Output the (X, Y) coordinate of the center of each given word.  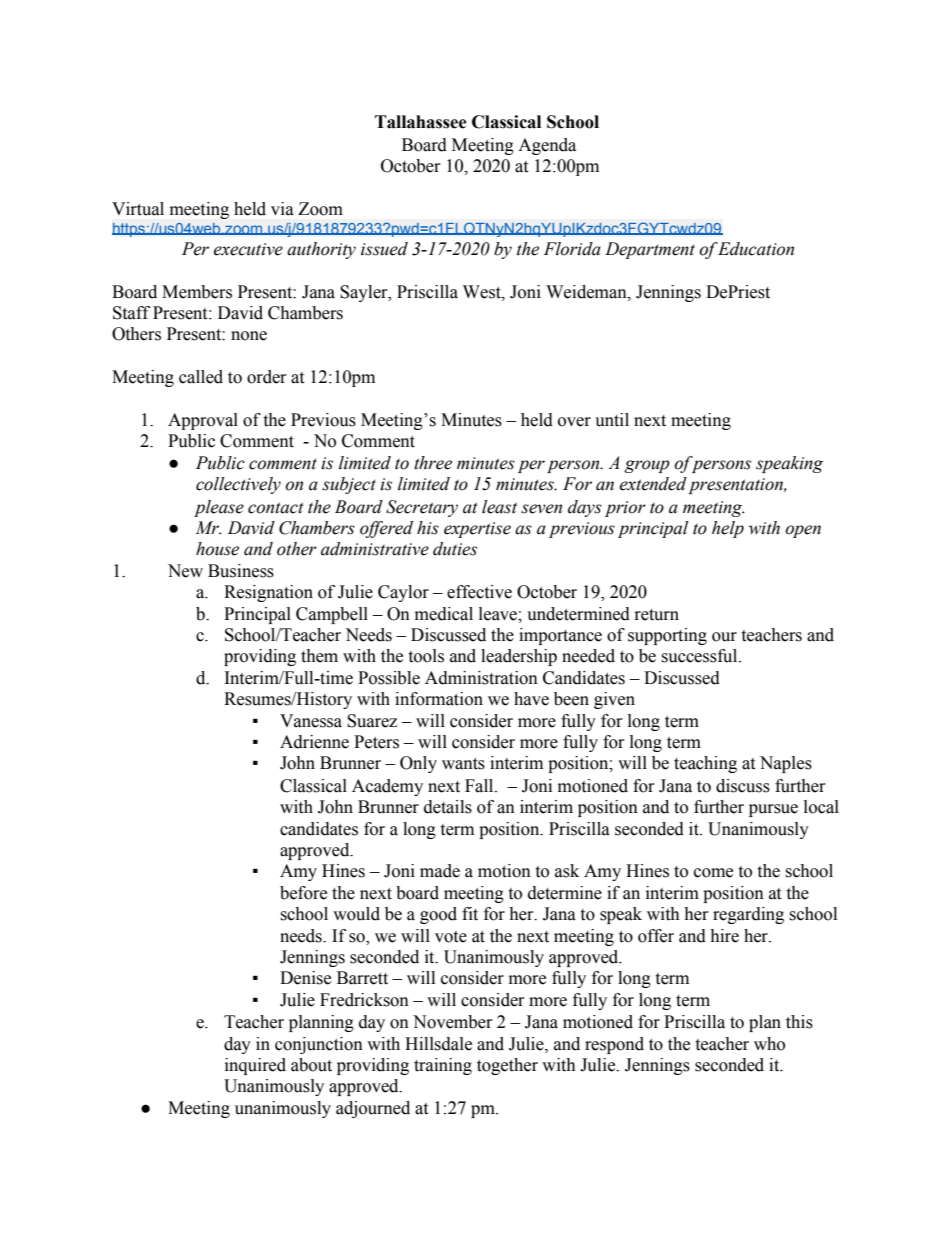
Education (755, 249)
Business (241, 571)
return (657, 615)
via (282, 209)
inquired (255, 1066)
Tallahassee (421, 122)
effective (479, 592)
